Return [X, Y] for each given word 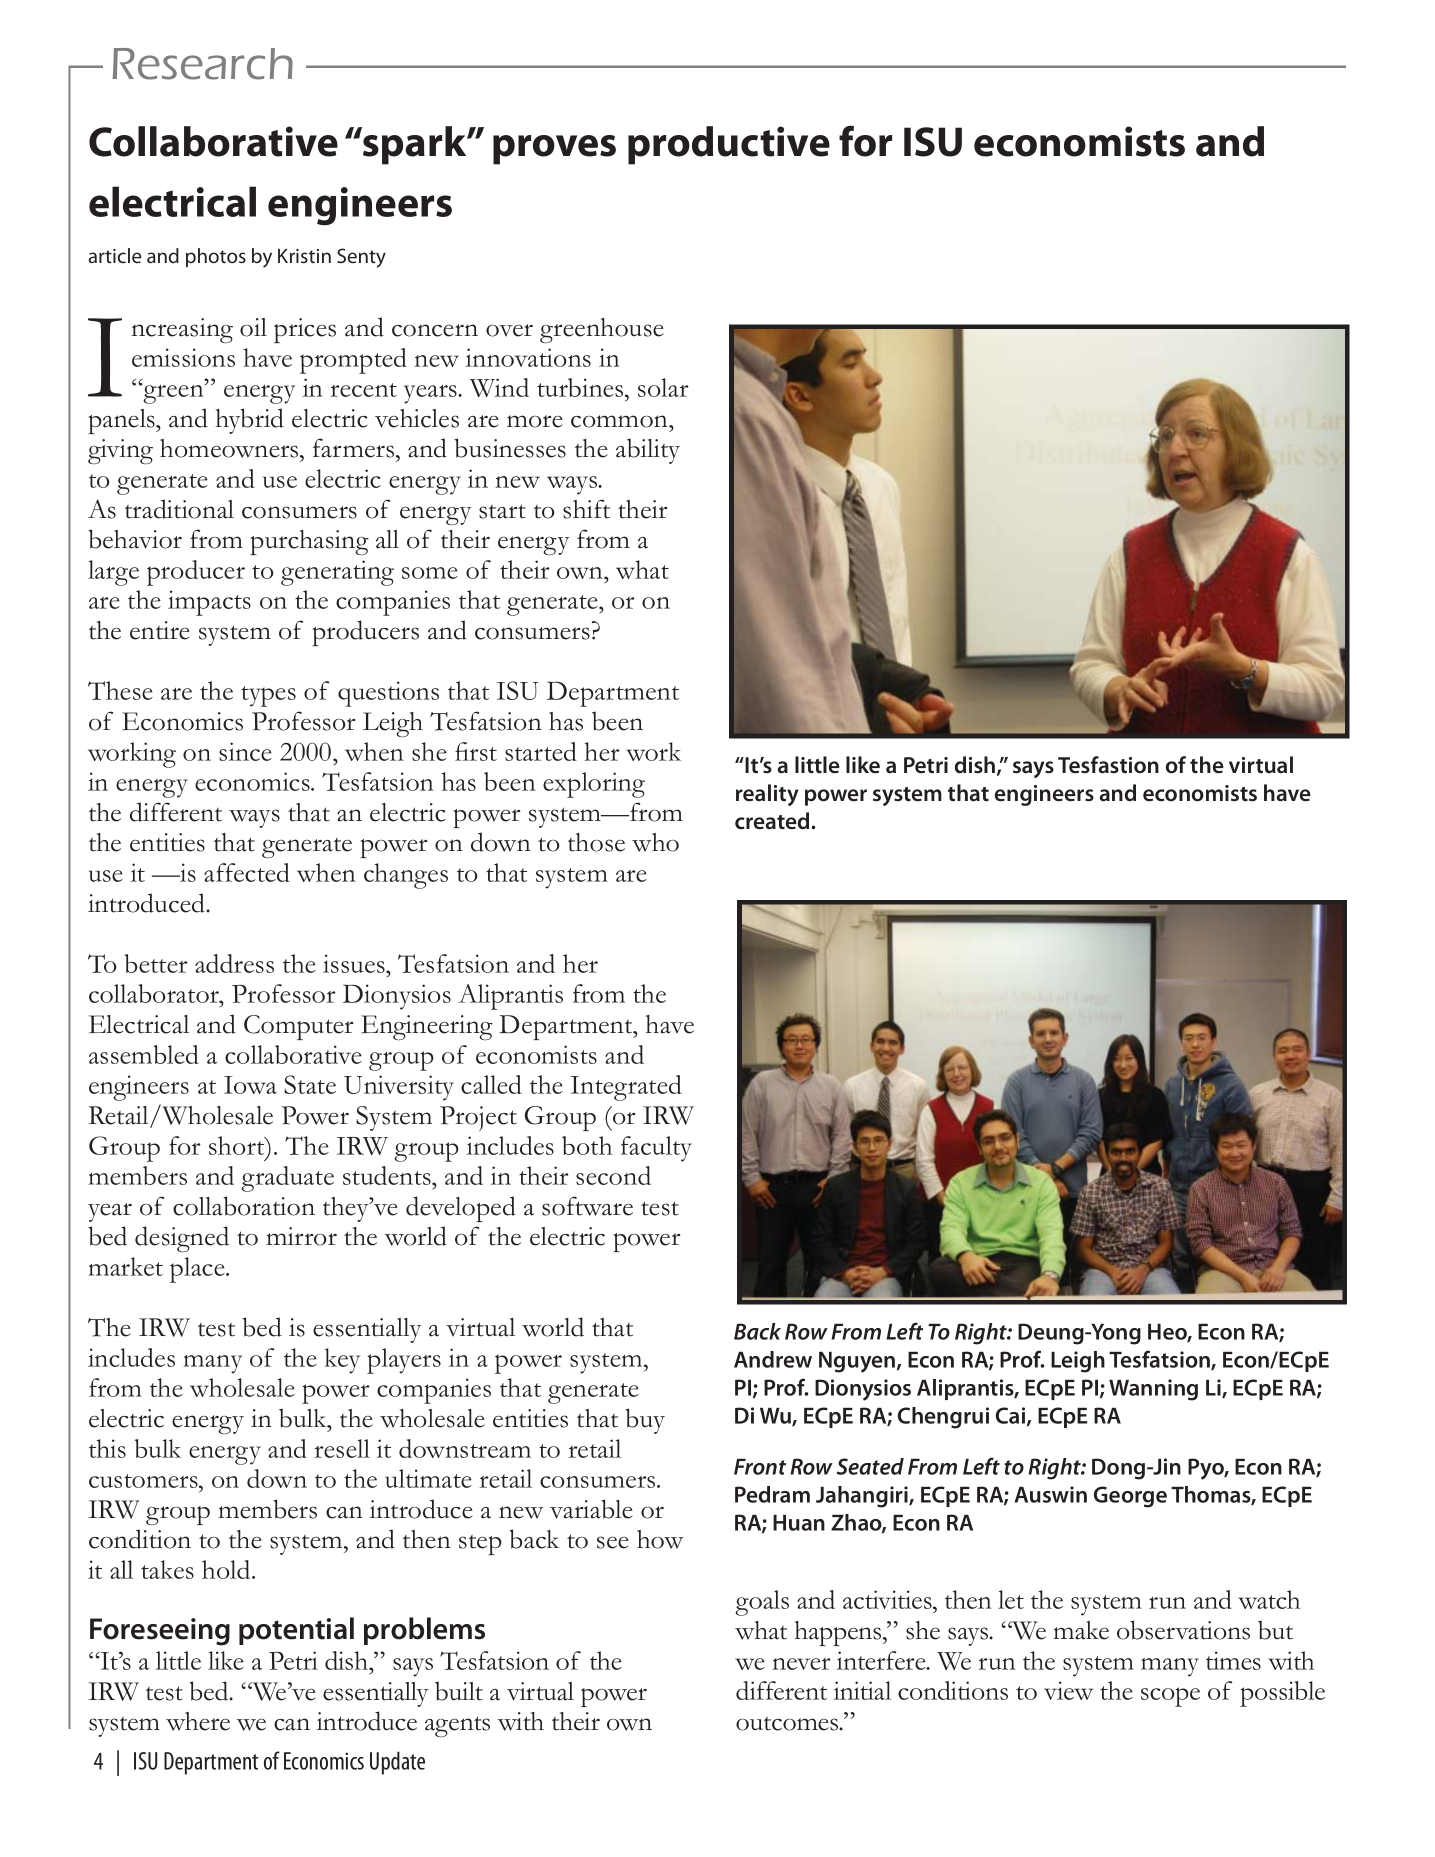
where [198, 1721]
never [801, 1664]
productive [729, 145]
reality [767, 795]
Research [202, 64]
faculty [656, 1149]
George [1130, 1497]
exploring [594, 785]
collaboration [244, 1206]
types [268, 696]
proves [554, 150]
